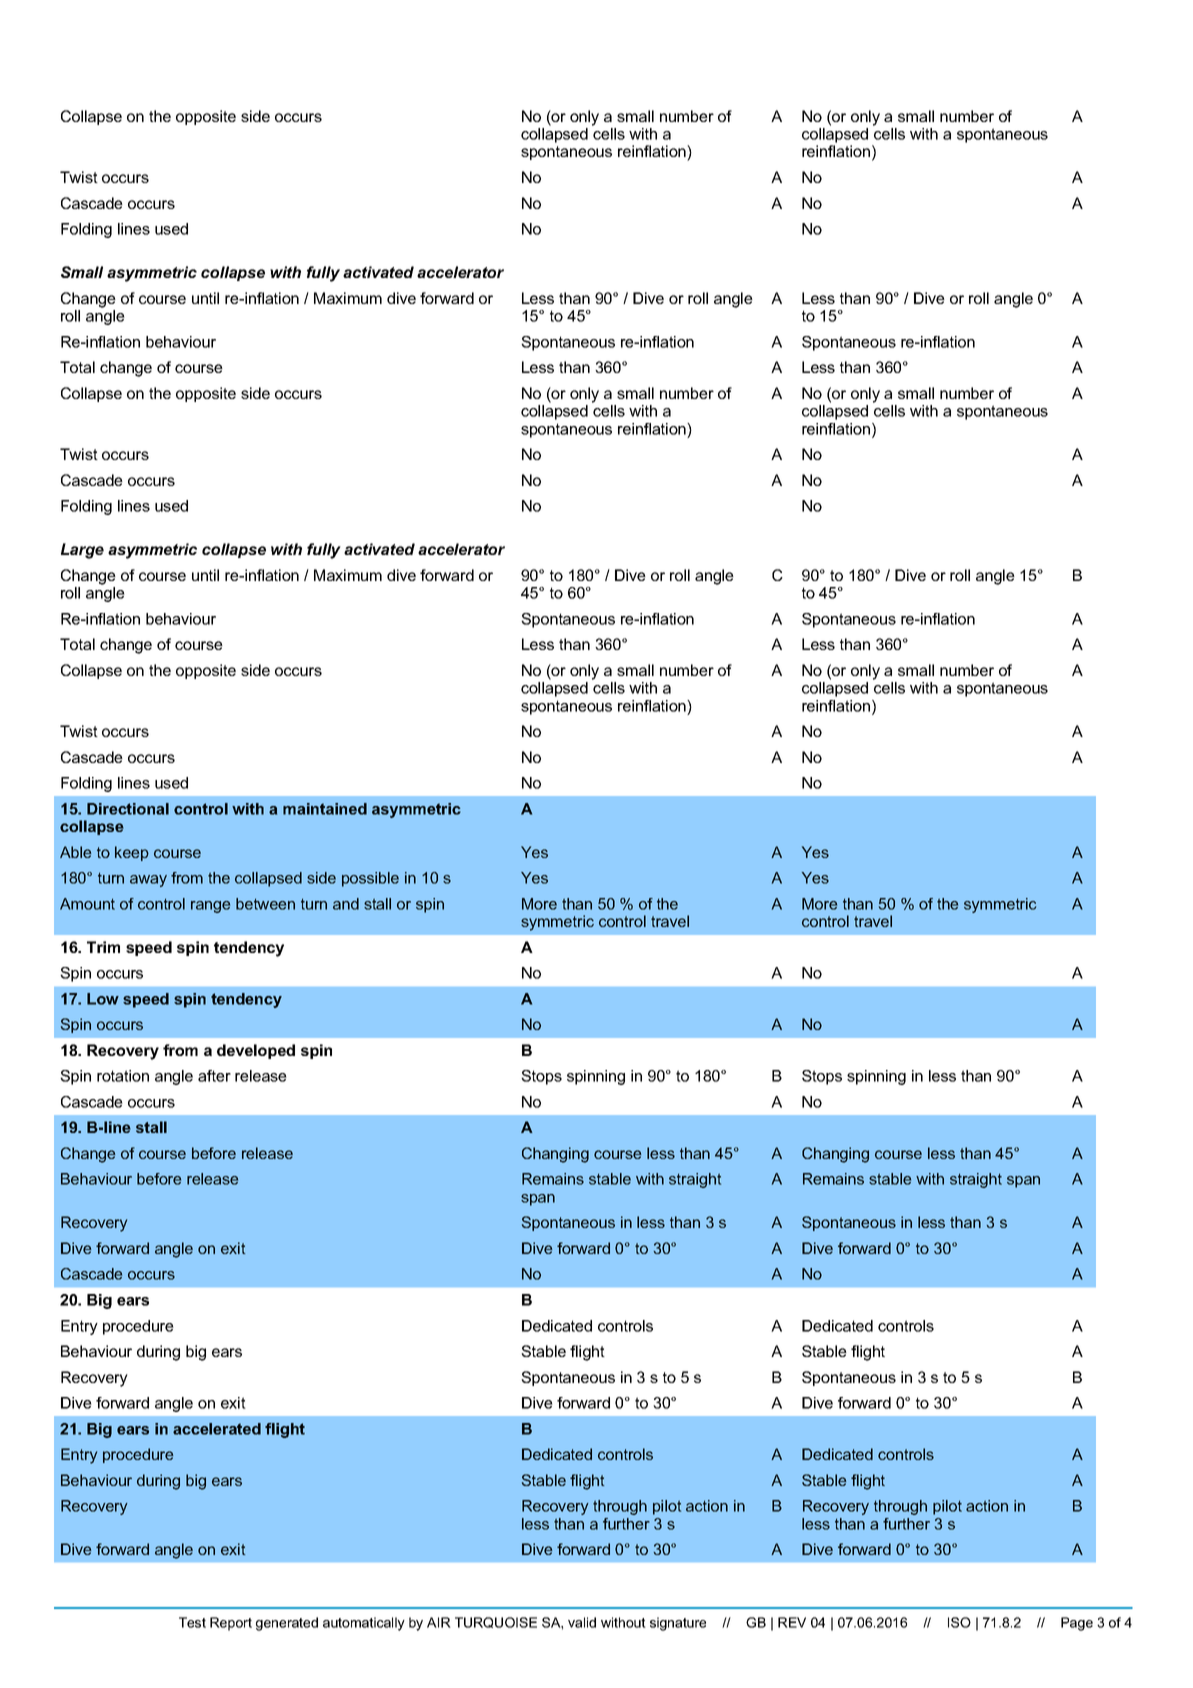 Image resolution: width=1193 pixels, height=1688 pixels. Describe the element at coordinates (192, 1622) in the screenshot. I see `Test` at that location.
